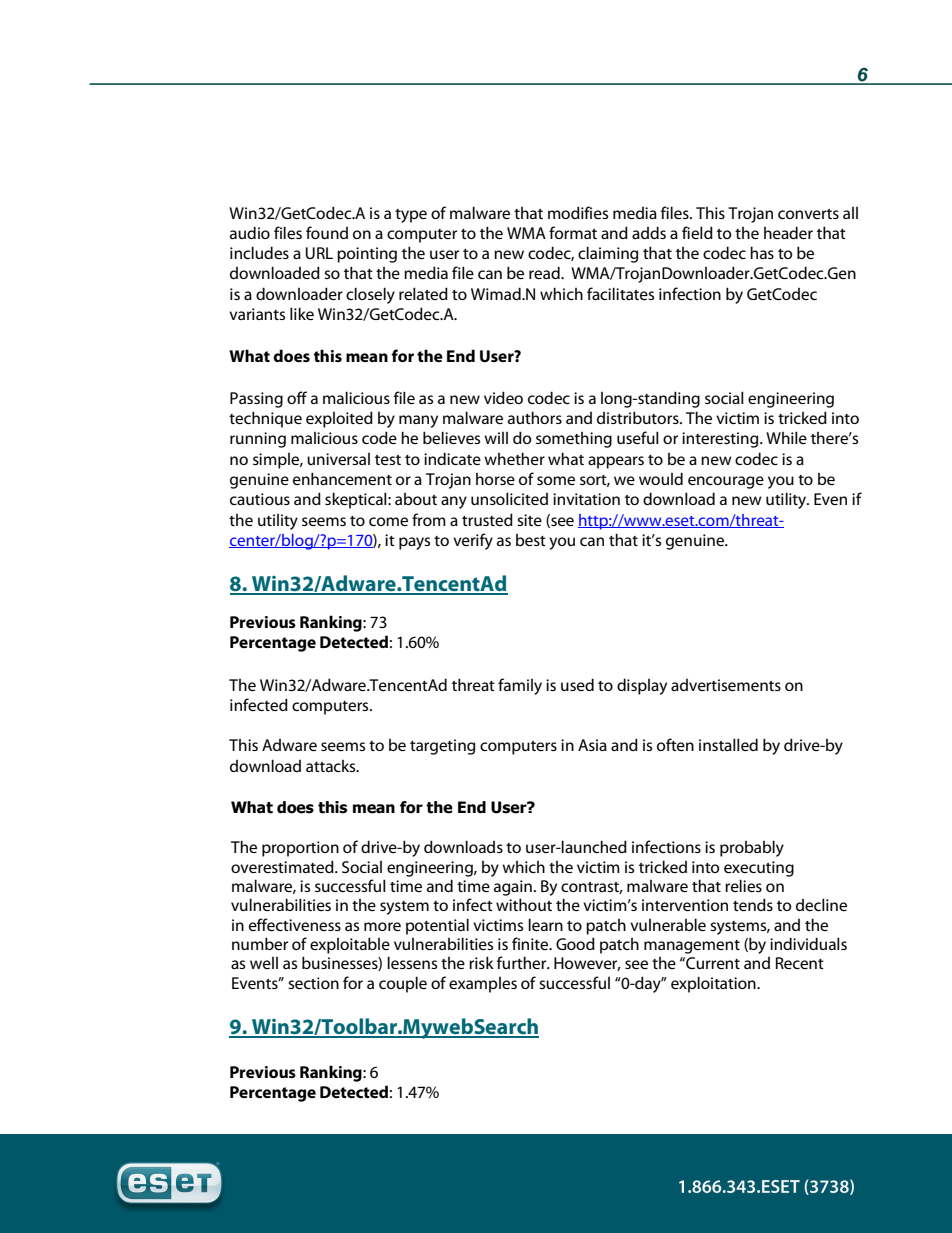  What do you see at coordinates (786, 437) in the screenshot?
I see `While` at bounding box center [786, 437].
